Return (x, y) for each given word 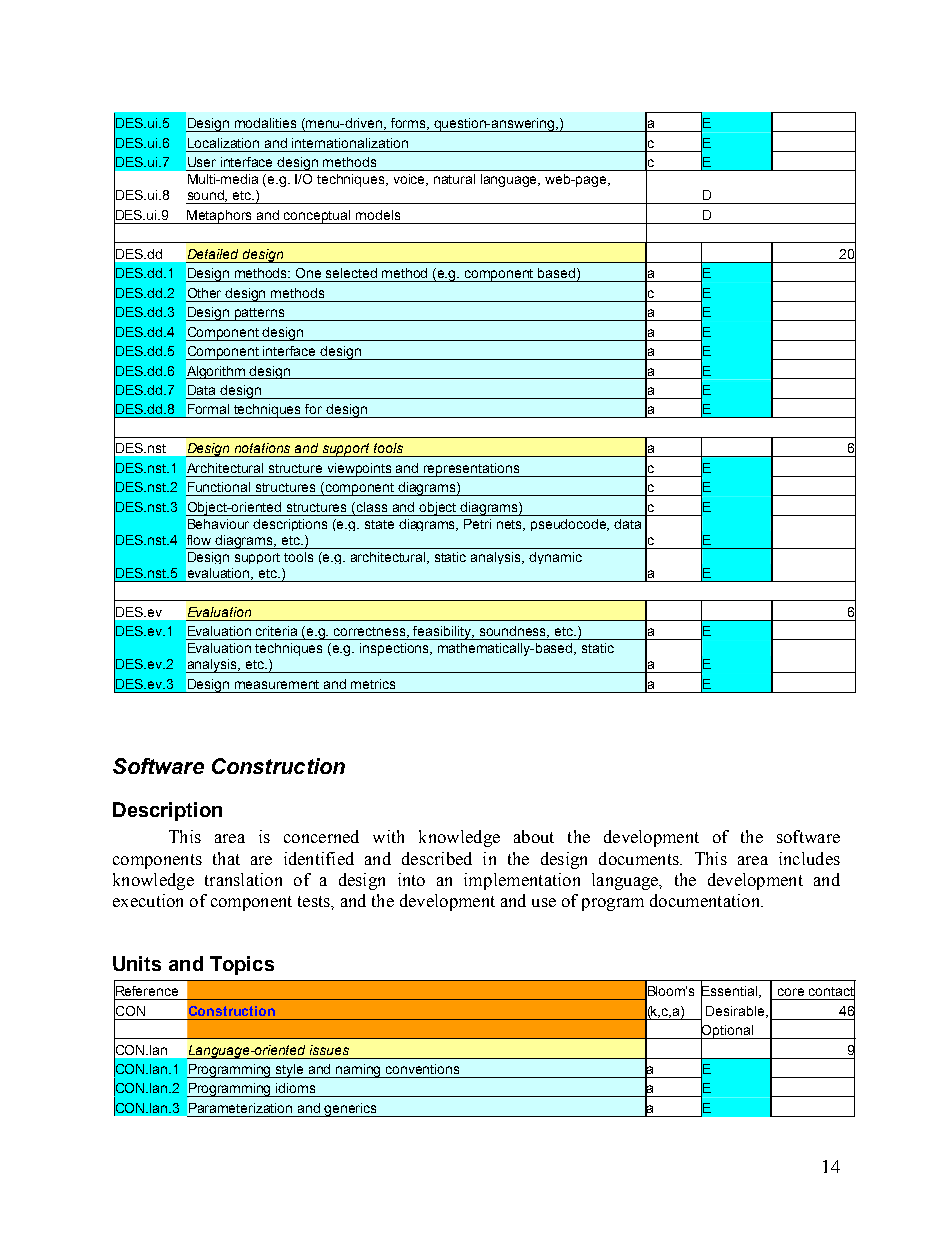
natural (454, 179)
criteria (276, 631)
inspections (396, 649)
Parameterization (240, 1108)
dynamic (555, 558)
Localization (223, 143)
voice (411, 180)
